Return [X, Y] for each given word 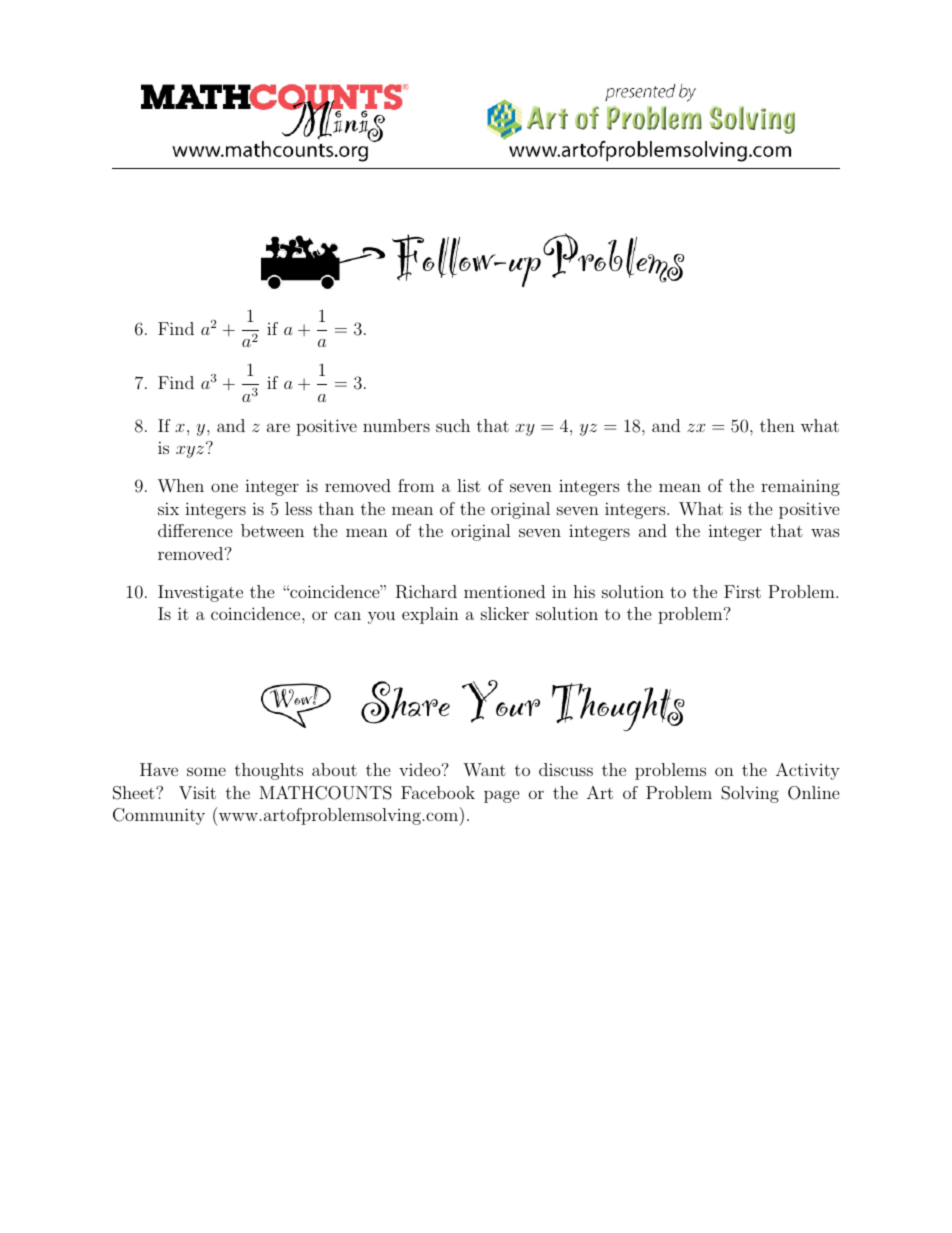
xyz [190, 452]
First [742, 591]
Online [814, 793]
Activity [808, 771]
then [777, 425]
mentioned [504, 591]
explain [430, 615]
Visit [197, 793]
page [502, 796]
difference [195, 530]
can [347, 615]
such [453, 425]
